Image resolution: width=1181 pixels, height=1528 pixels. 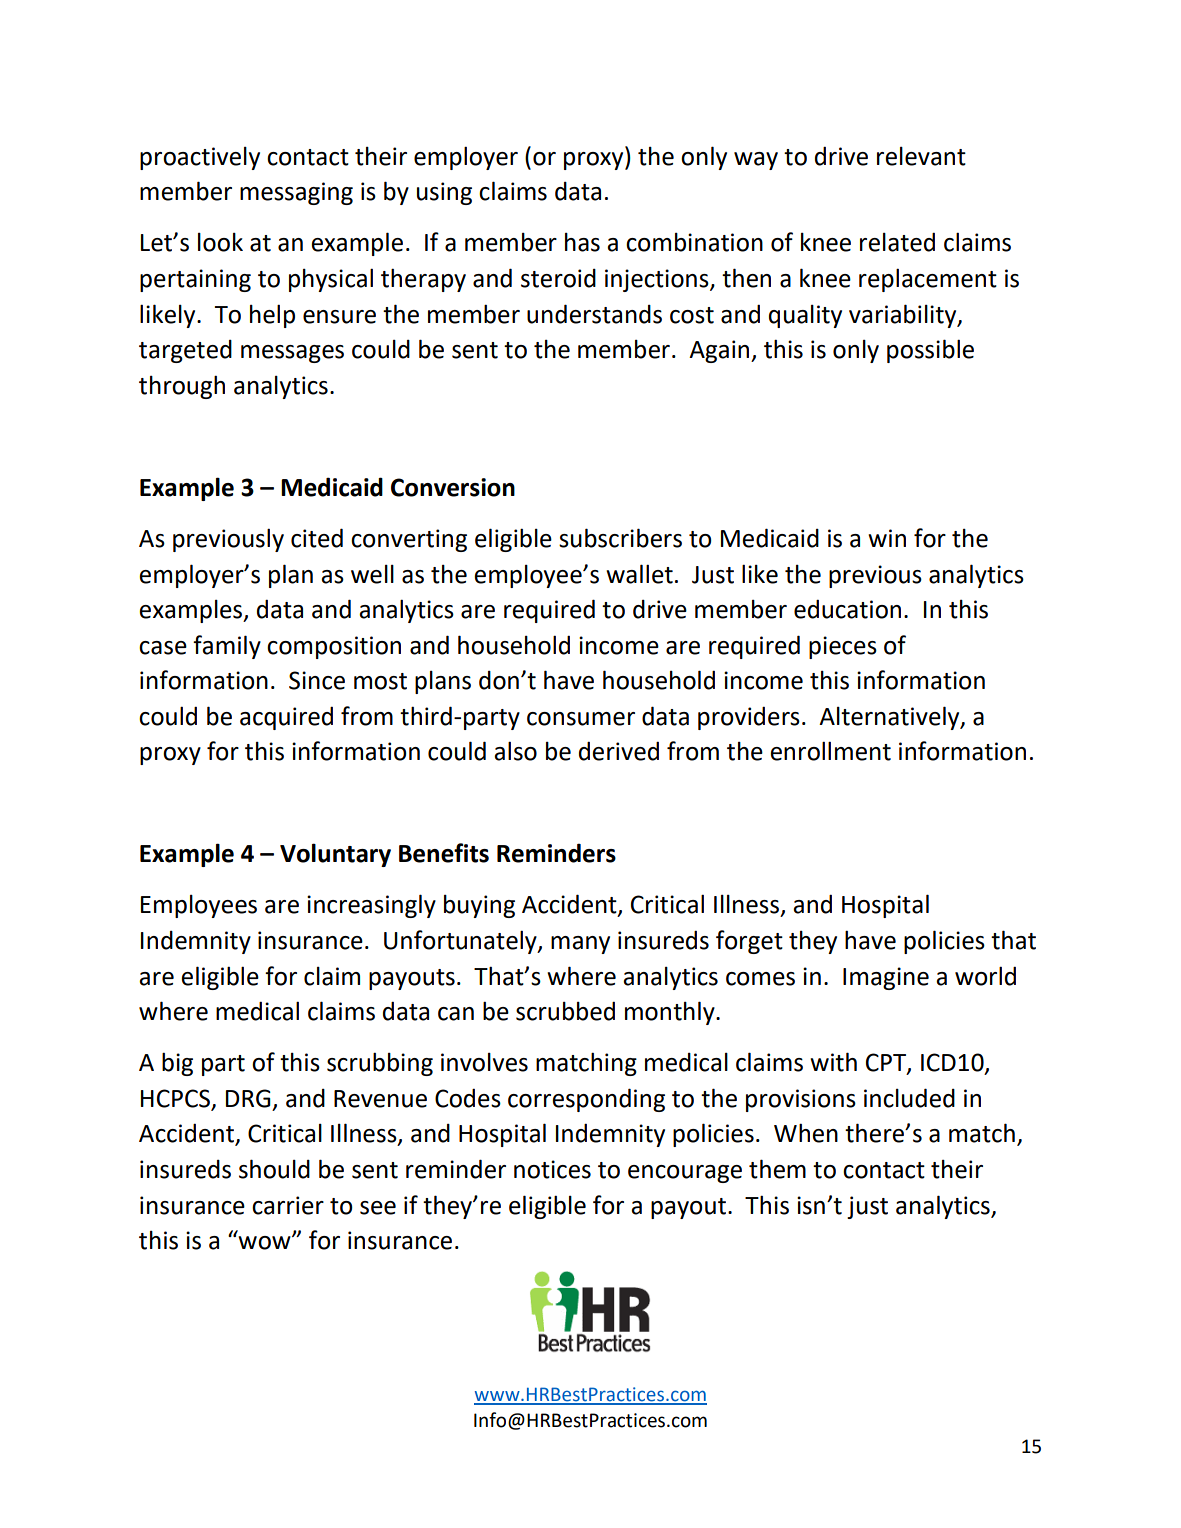 I want to click on carrier, so click(x=288, y=1205).
